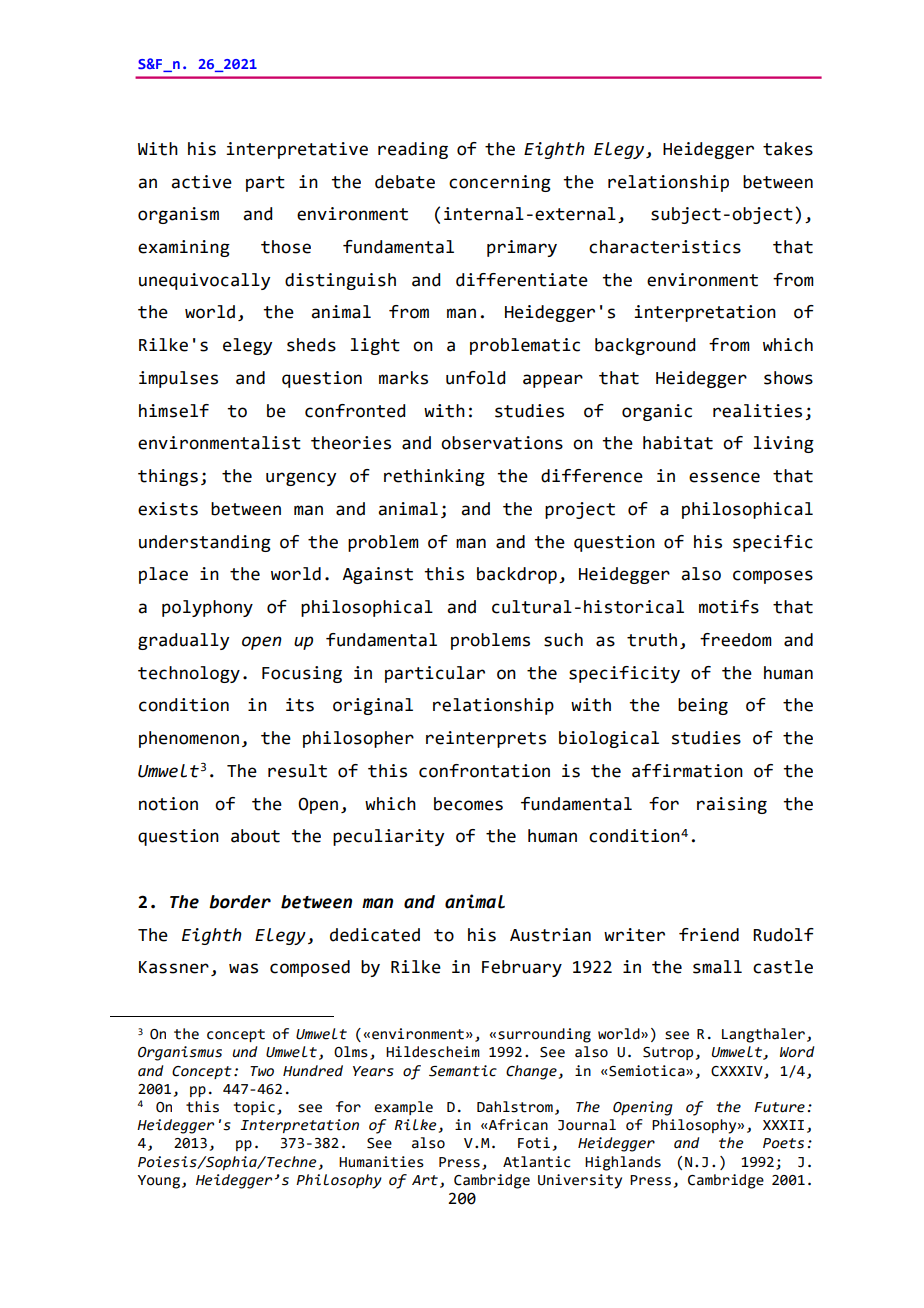  I want to click on rethinking, so click(434, 477).
